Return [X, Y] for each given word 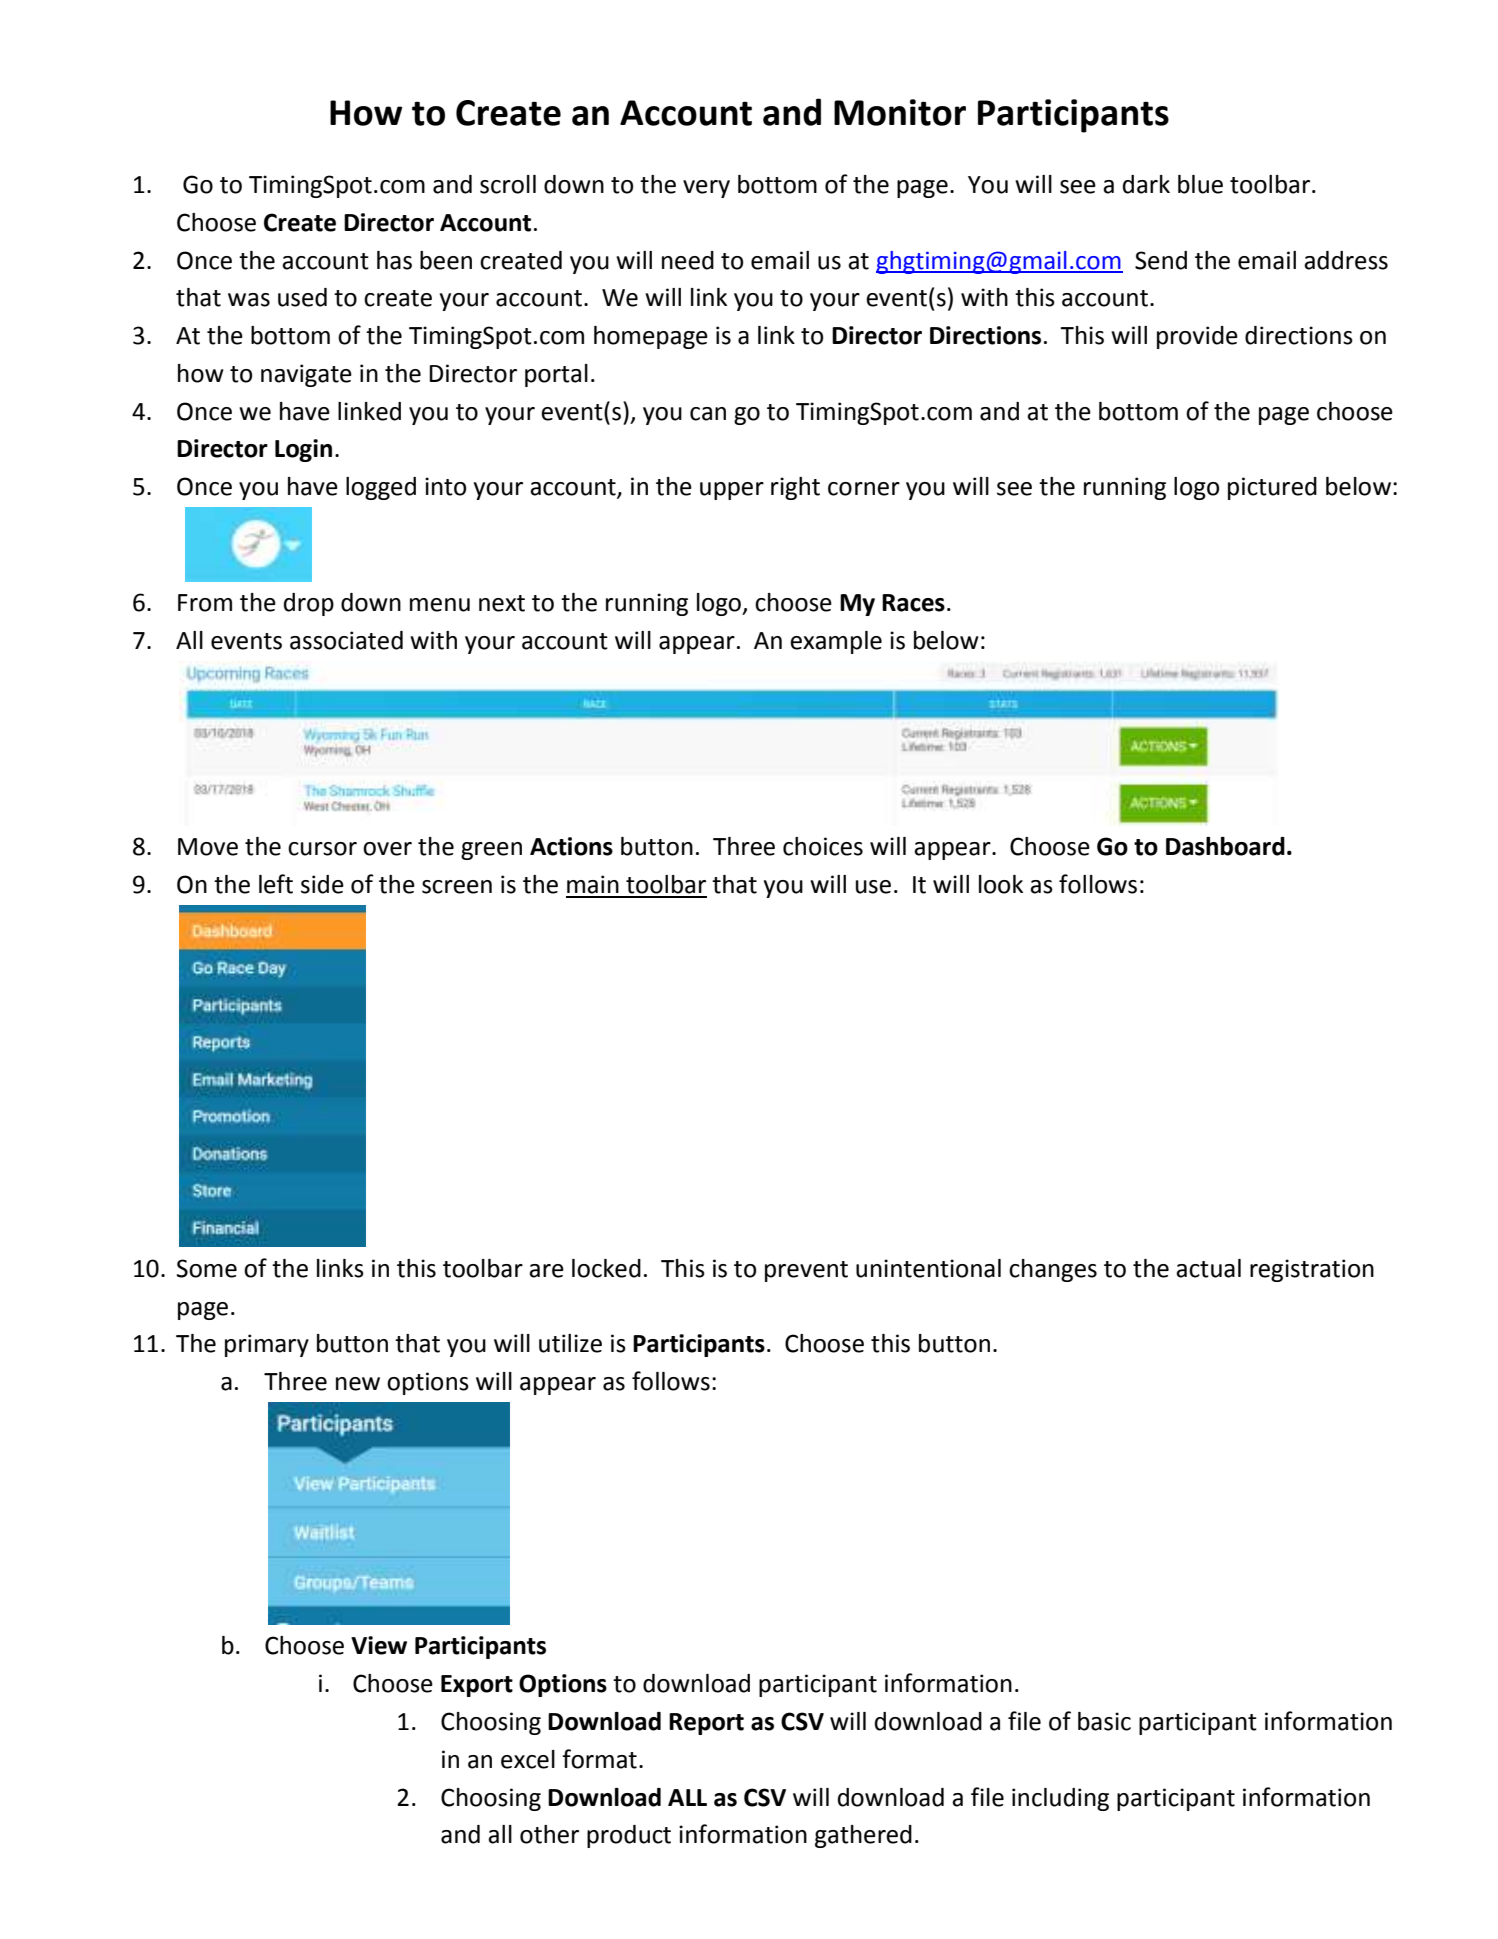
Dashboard [1225, 846]
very [706, 189]
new [358, 1384]
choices [823, 846]
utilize [570, 1343]
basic [1104, 1721]
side [322, 884]
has [394, 260]
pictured [1272, 488]
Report [706, 1724]
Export [477, 1686]
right [795, 488]
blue [1200, 184]
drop [309, 604]
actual [1208, 1268]
